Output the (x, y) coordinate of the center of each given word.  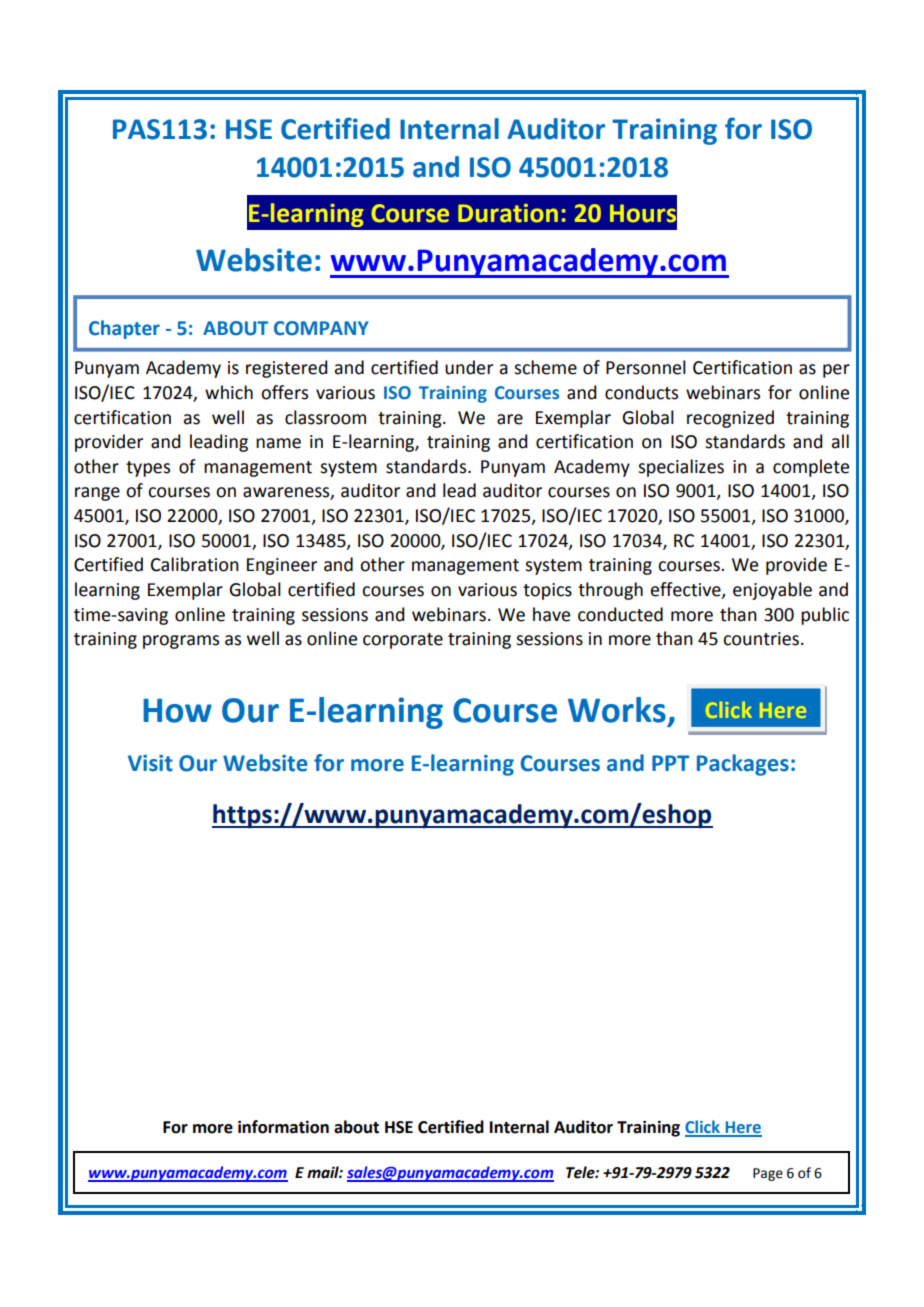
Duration (508, 213)
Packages (743, 765)
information (283, 1127)
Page (768, 1174)
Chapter (124, 329)
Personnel (646, 367)
